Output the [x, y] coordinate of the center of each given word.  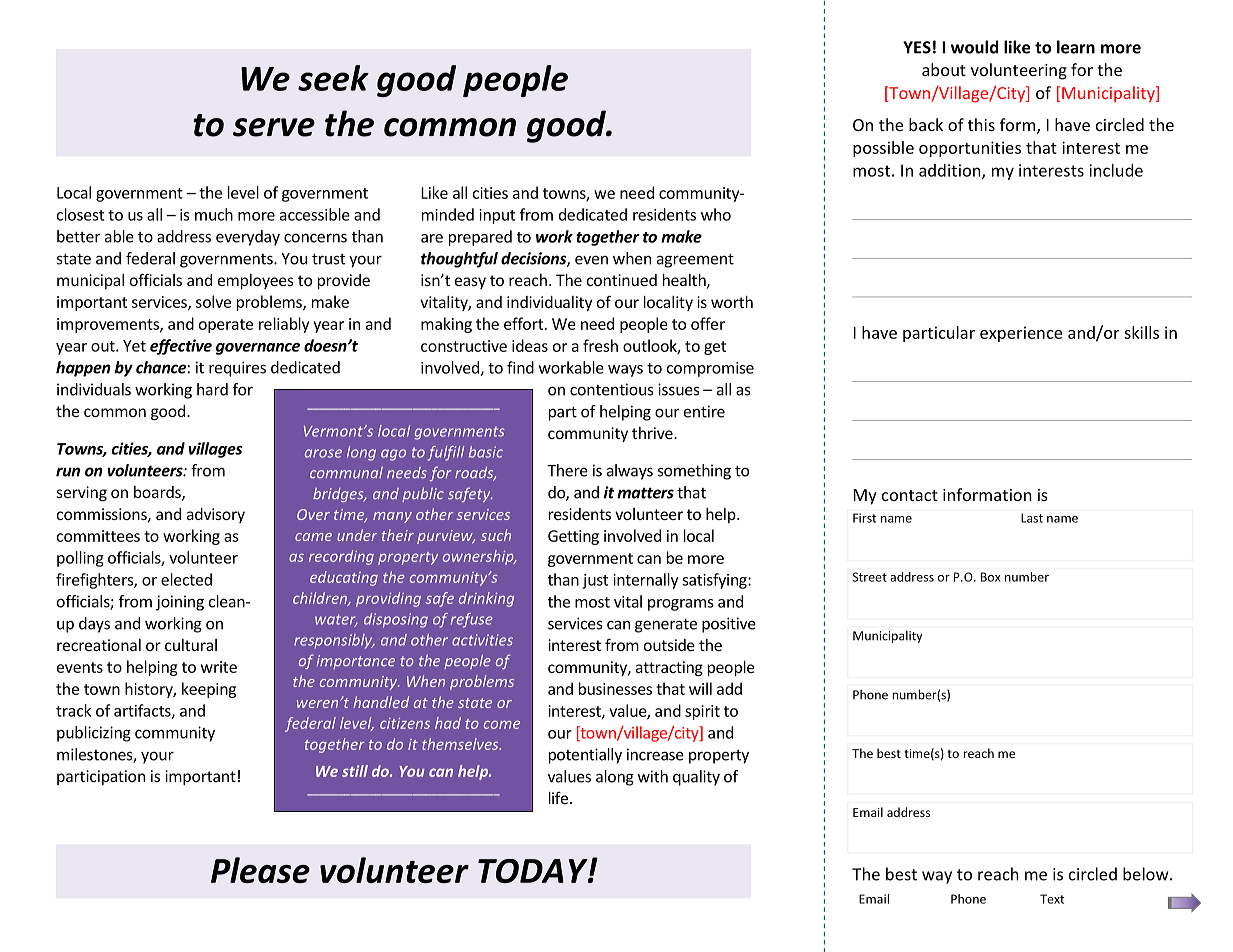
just [595, 581]
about [944, 69]
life [558, 798]
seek [333, 78]
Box [991, 577]
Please [260, 870]
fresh [600, 345]
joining [180, 603]
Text [1052, 899]
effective [181, 347]
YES [917, 47]
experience [1021, 334]
